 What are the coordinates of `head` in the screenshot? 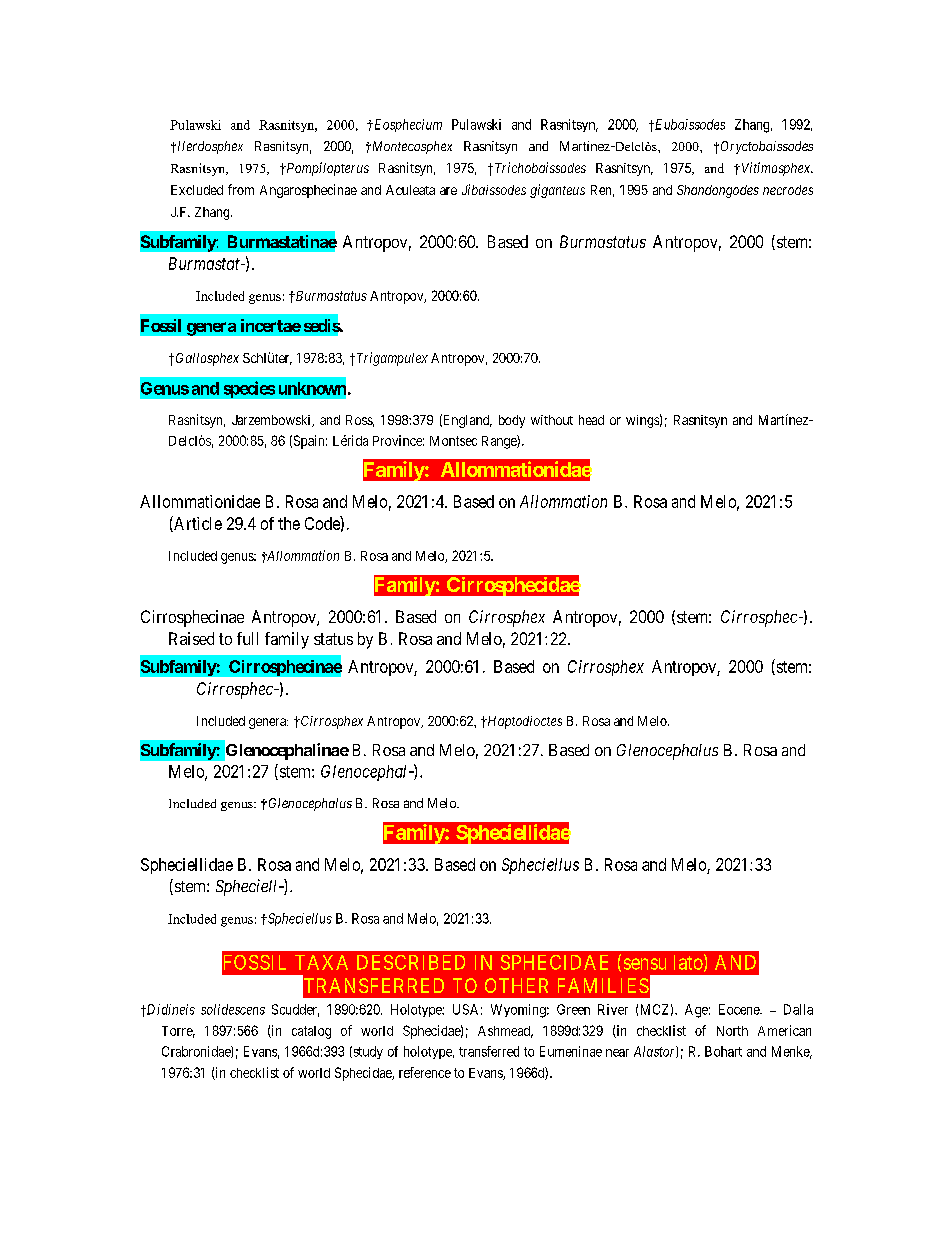 It's located at (591, 420).
